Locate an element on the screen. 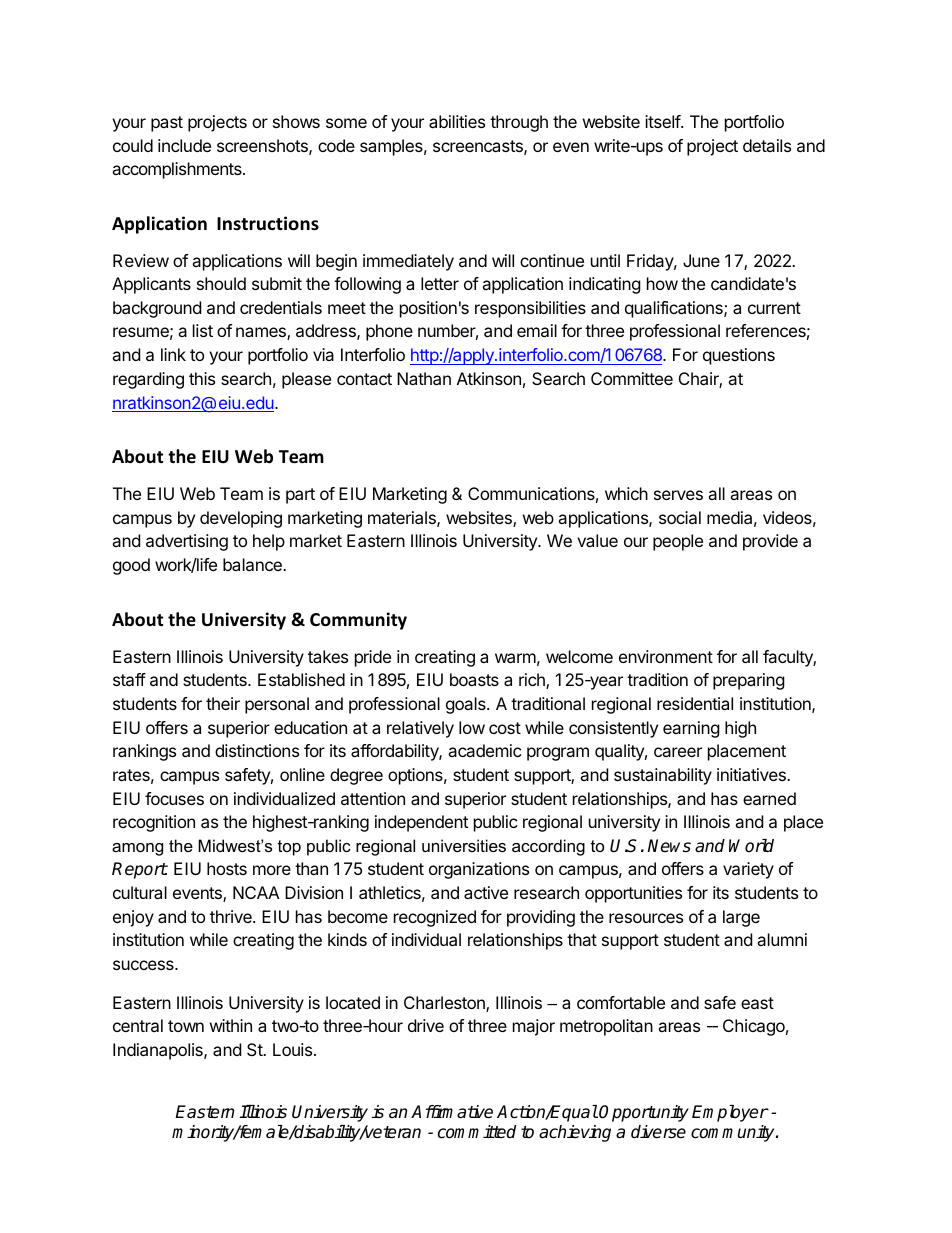  Affirmative is located at coordinates (452, 1112).
